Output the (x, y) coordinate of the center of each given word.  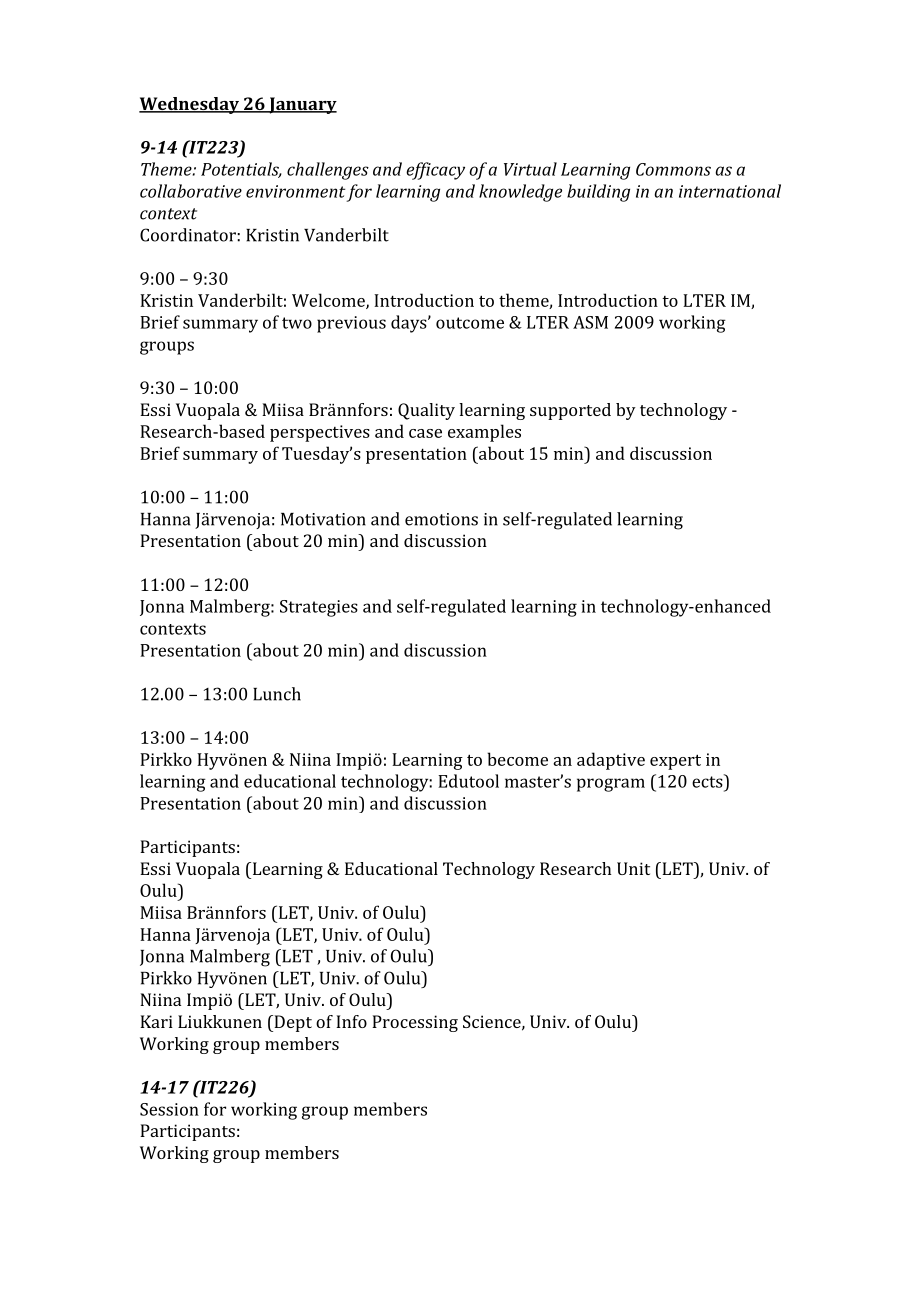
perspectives (320, 433)
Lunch (277, 694)
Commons (673, 169)
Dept (292, 1023)
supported (570, 411)
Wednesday (190, 105)
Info (351, 1021)
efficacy (435, 171)
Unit (633, 868)
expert (675, 762)
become (517, 759)
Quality (426, 411)
